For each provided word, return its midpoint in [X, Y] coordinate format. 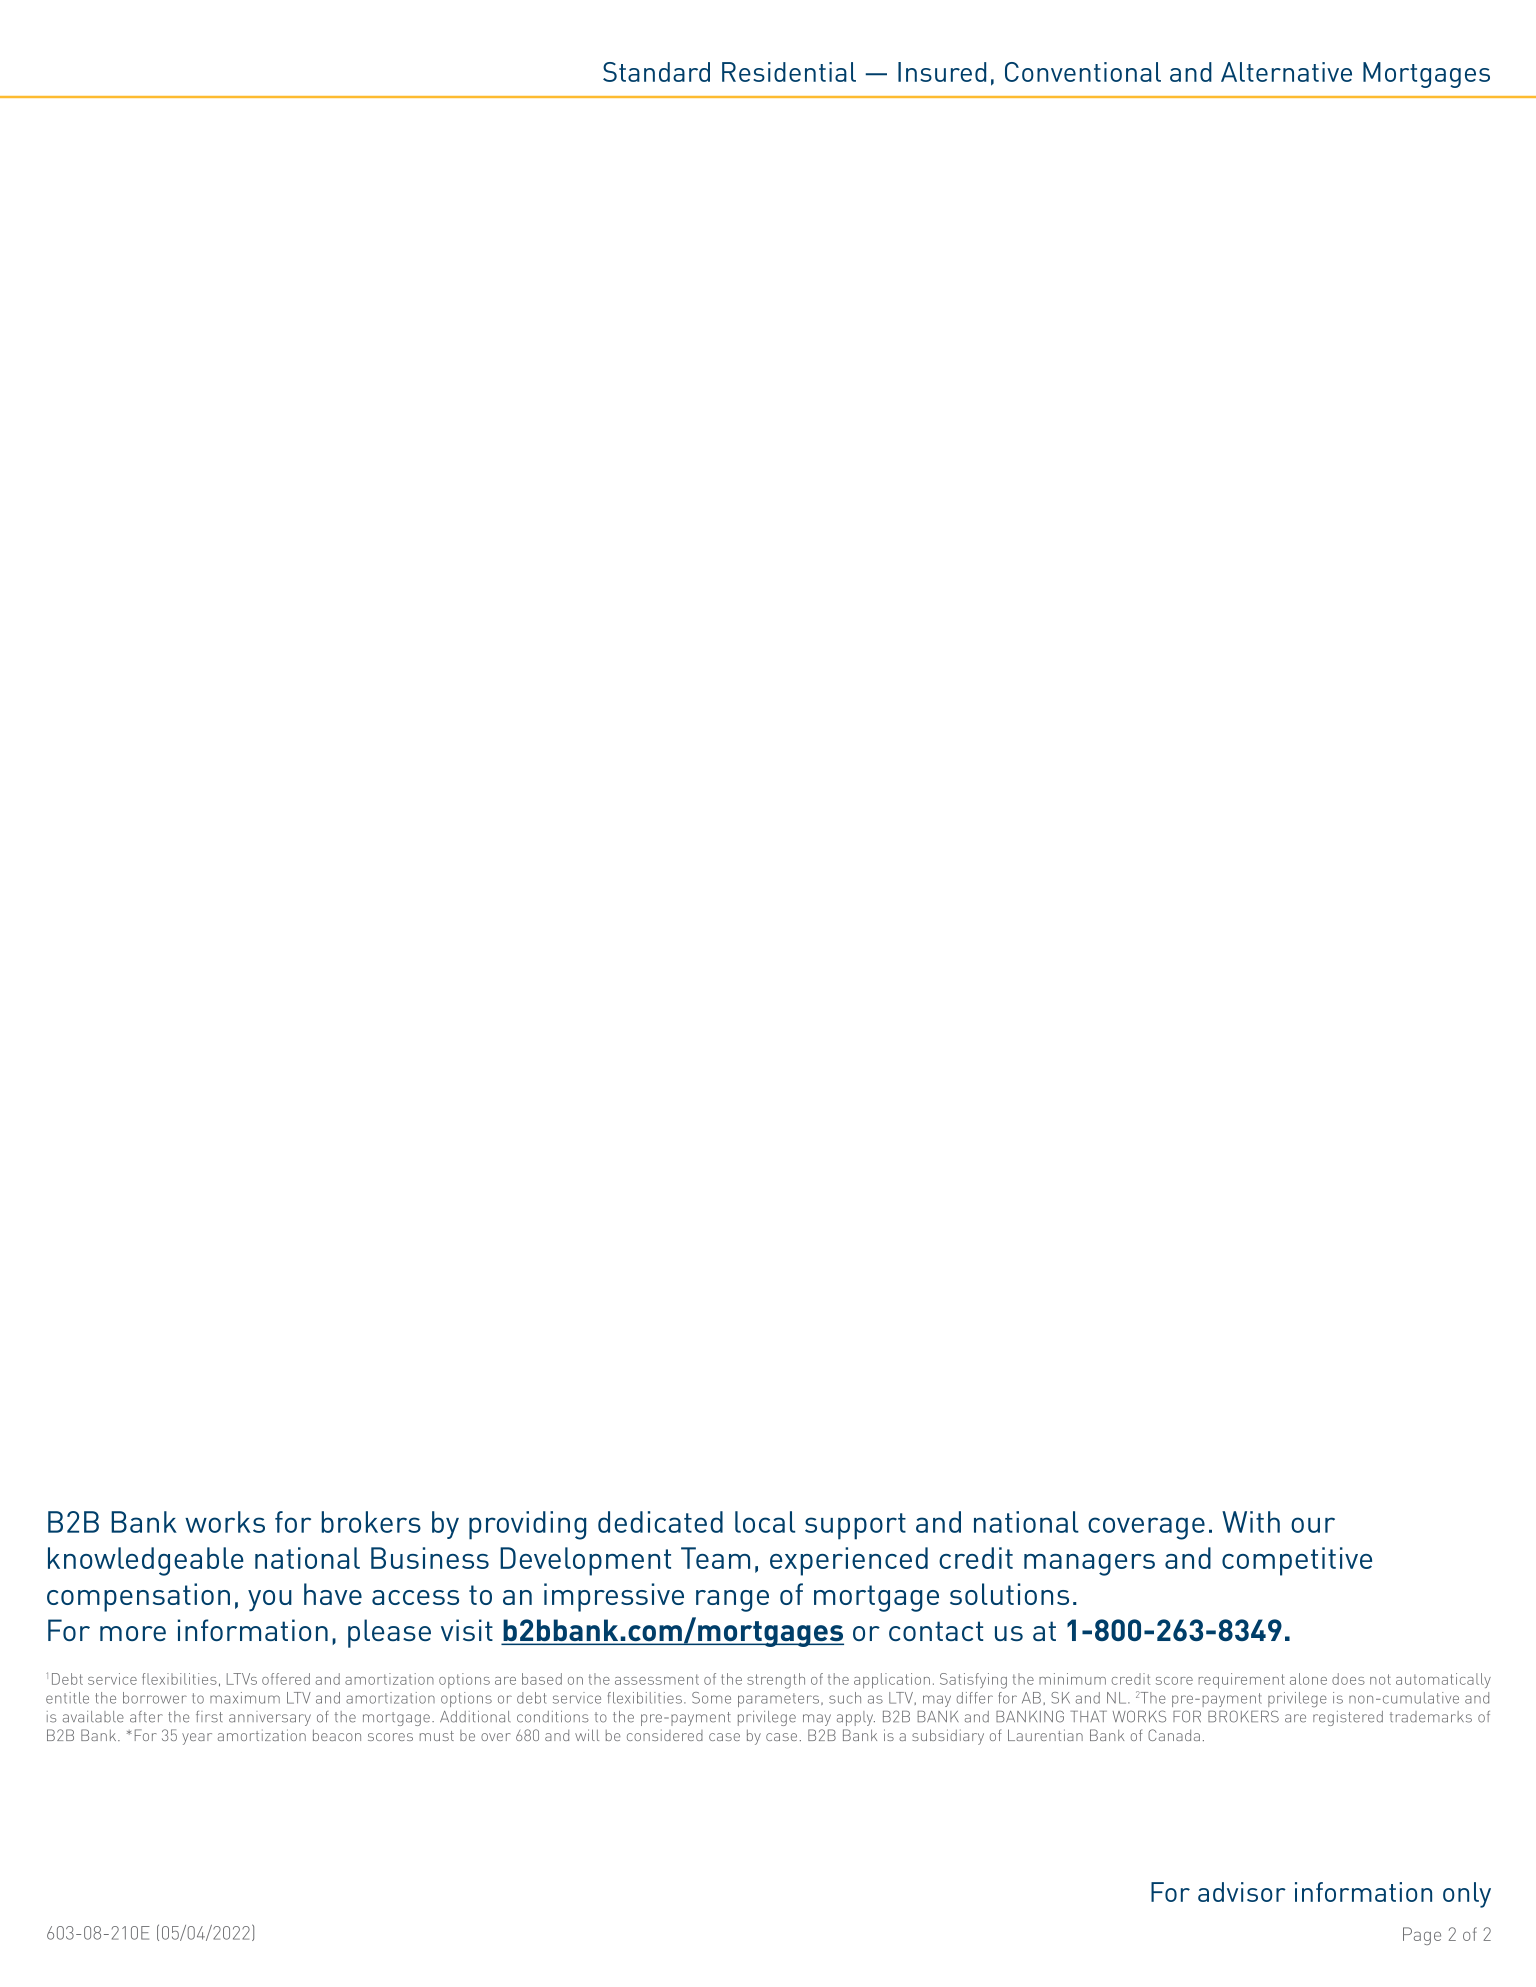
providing [527, 1525]
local [765, 1522]
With [1251, 1522]
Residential [789, 72]
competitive [1297, 1561]
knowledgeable [146, 1561]
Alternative [1286, 72]
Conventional [1083, 72]
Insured [942, 72]
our [1313, 1525]
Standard [656, 72]
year [197, 1739]
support [855, 1526]
